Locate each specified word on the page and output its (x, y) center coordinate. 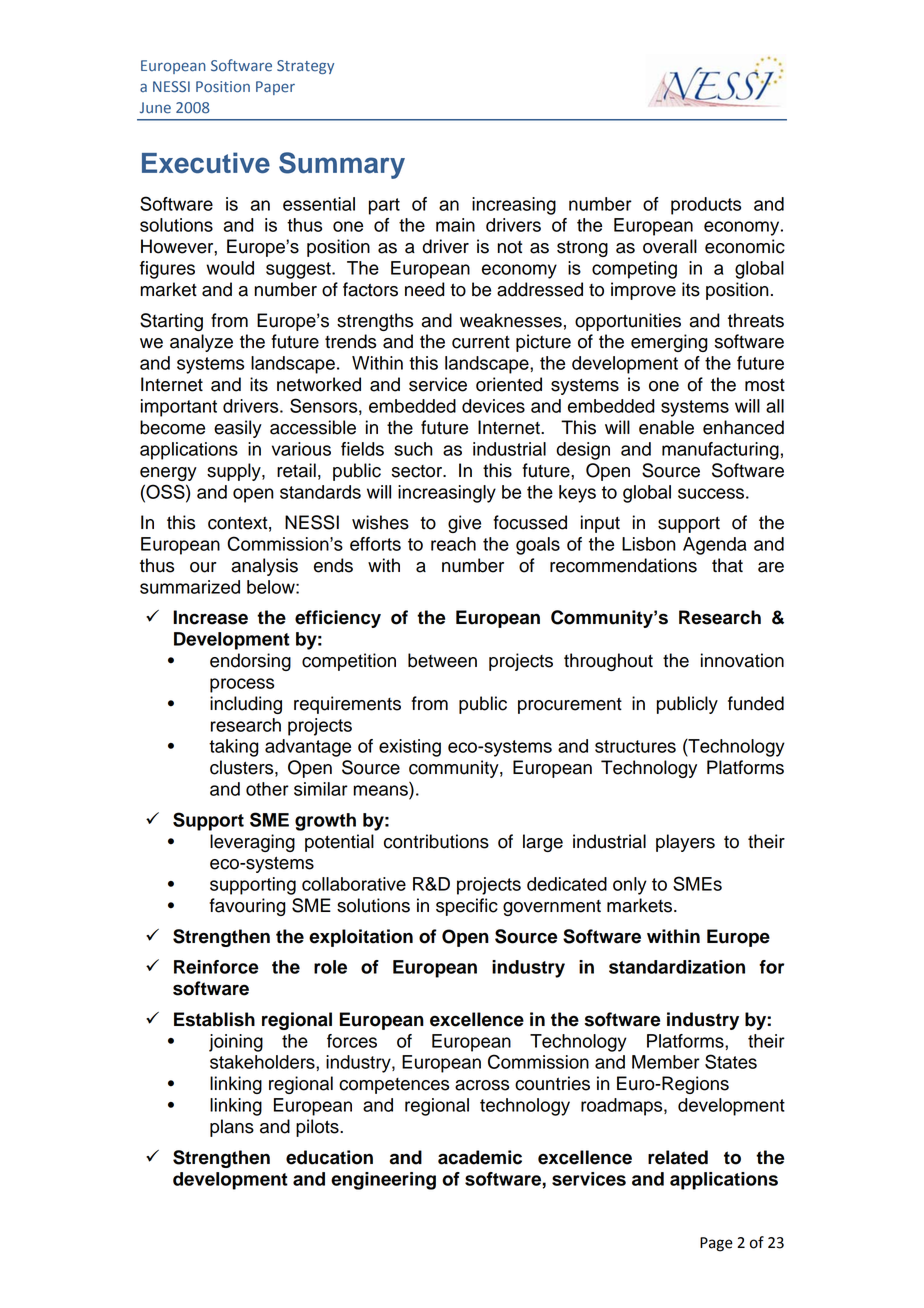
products (706, 206)
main (455, 225)
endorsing (250, 662)
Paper (275, 88)
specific (467, 907)
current (481, 342)
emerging (669, 343)
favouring (247, 907)
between (442, 660)
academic (480, 1157)
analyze (201, 343)
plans (232, 1128)
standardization (677, 967)
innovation (742, 660)
